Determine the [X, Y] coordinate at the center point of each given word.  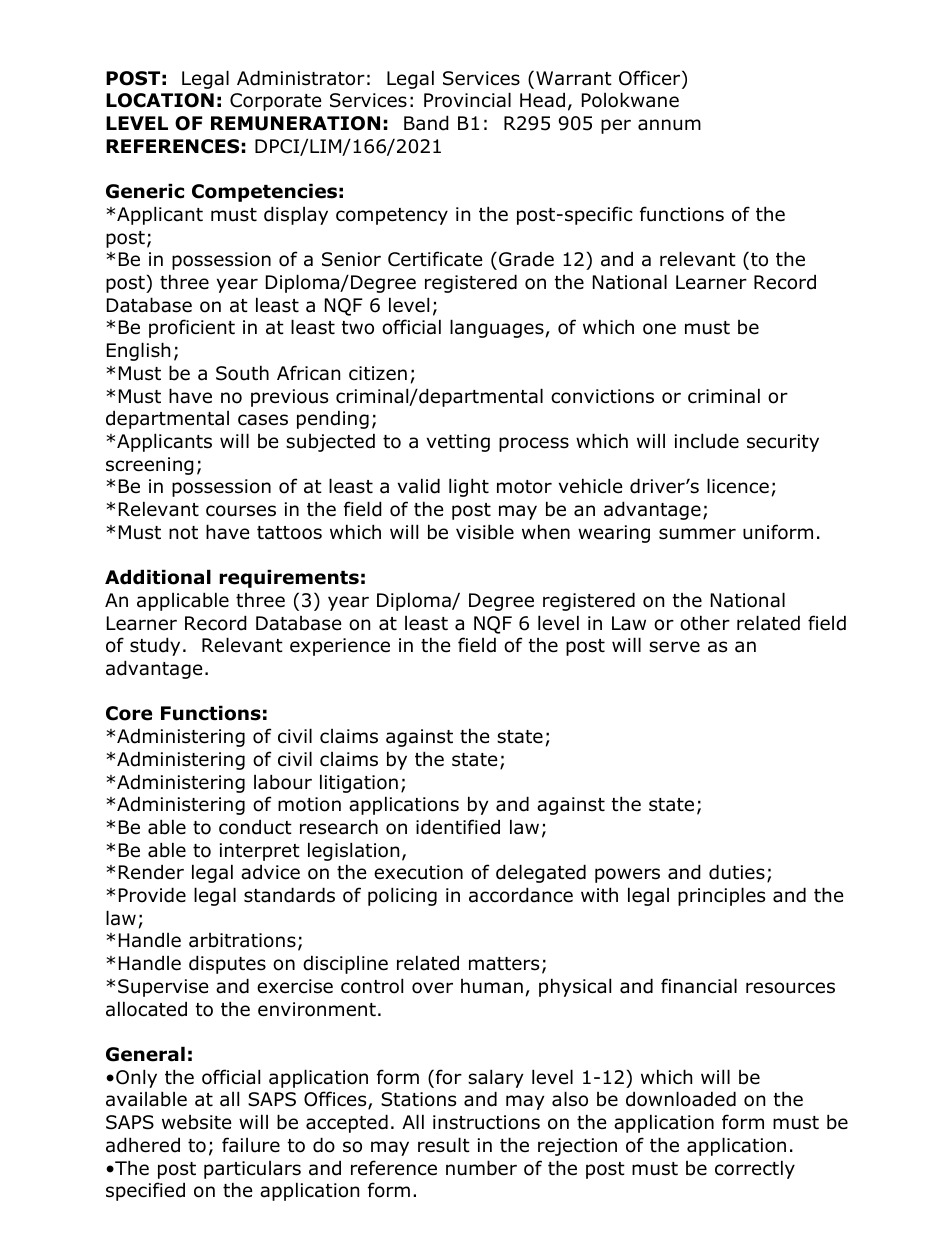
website [197, 1122]
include [707, 441]
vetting [458, 443]
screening [150, 466]
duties [737, 872]
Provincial [467, 100]
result [444, 1145]
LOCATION [160, 100]
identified [458, 827]
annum [669, 125]
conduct [255, 827]
